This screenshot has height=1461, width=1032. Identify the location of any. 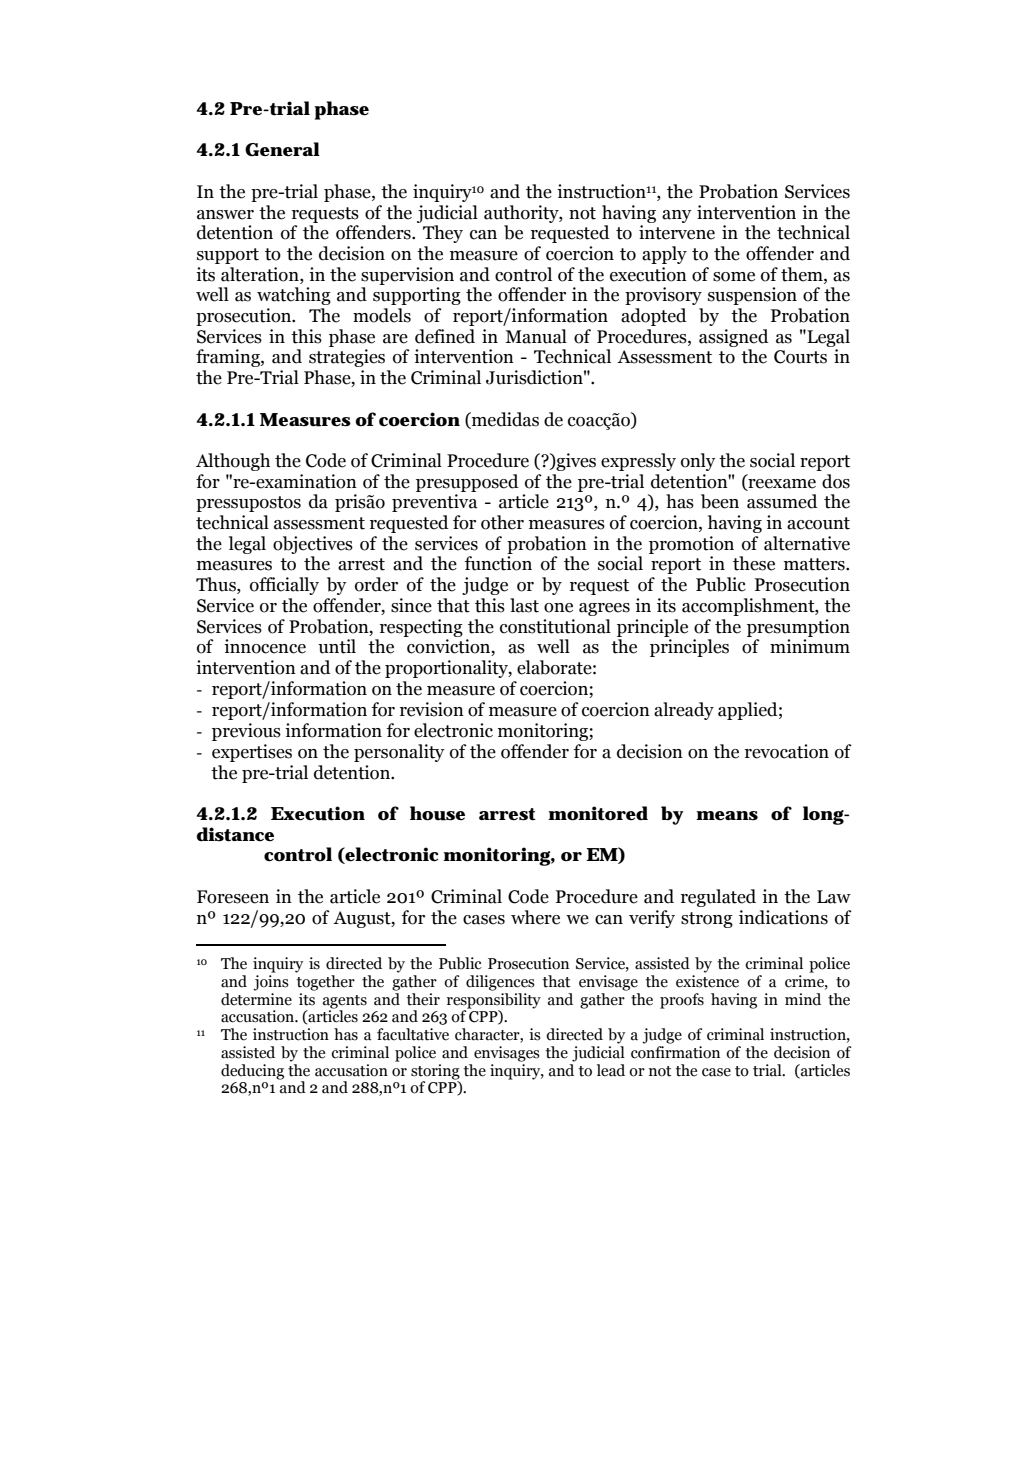
(677, 216).
